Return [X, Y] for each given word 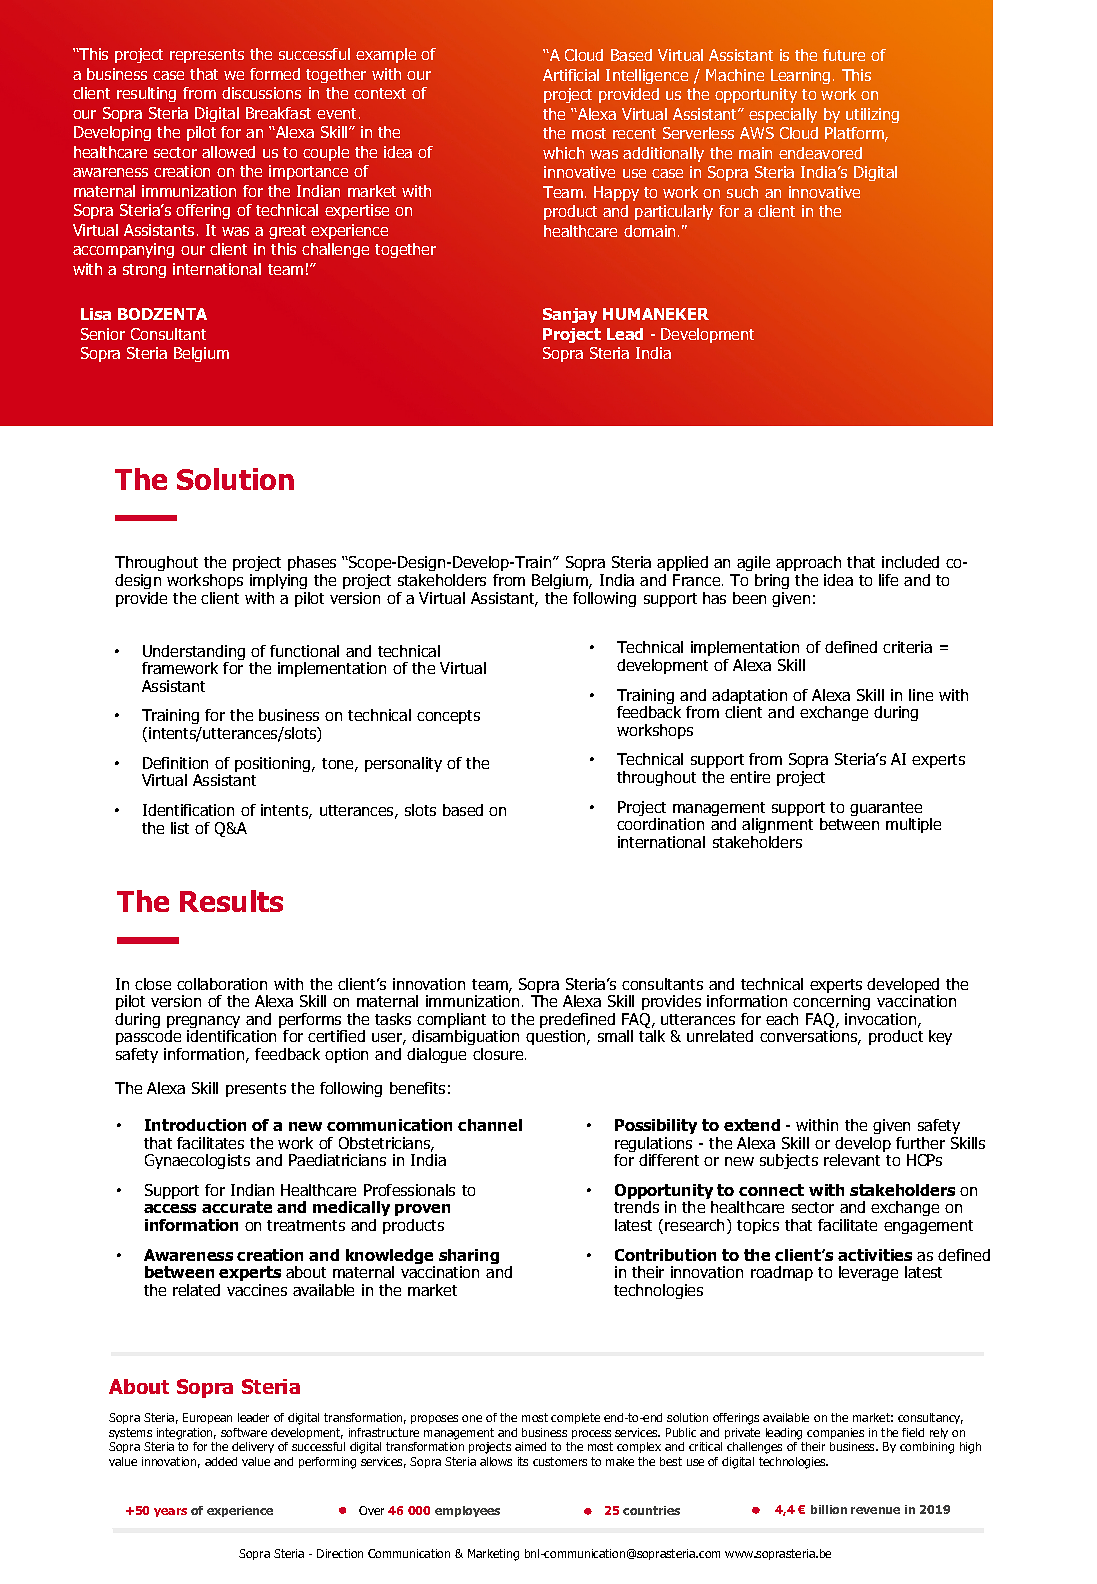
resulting [146, 94]
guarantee [886, 810]
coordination [660, 824]
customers [560, 1461]
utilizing [872, 115]
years [170, 1512]
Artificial [571, 75]
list [180, 828]
